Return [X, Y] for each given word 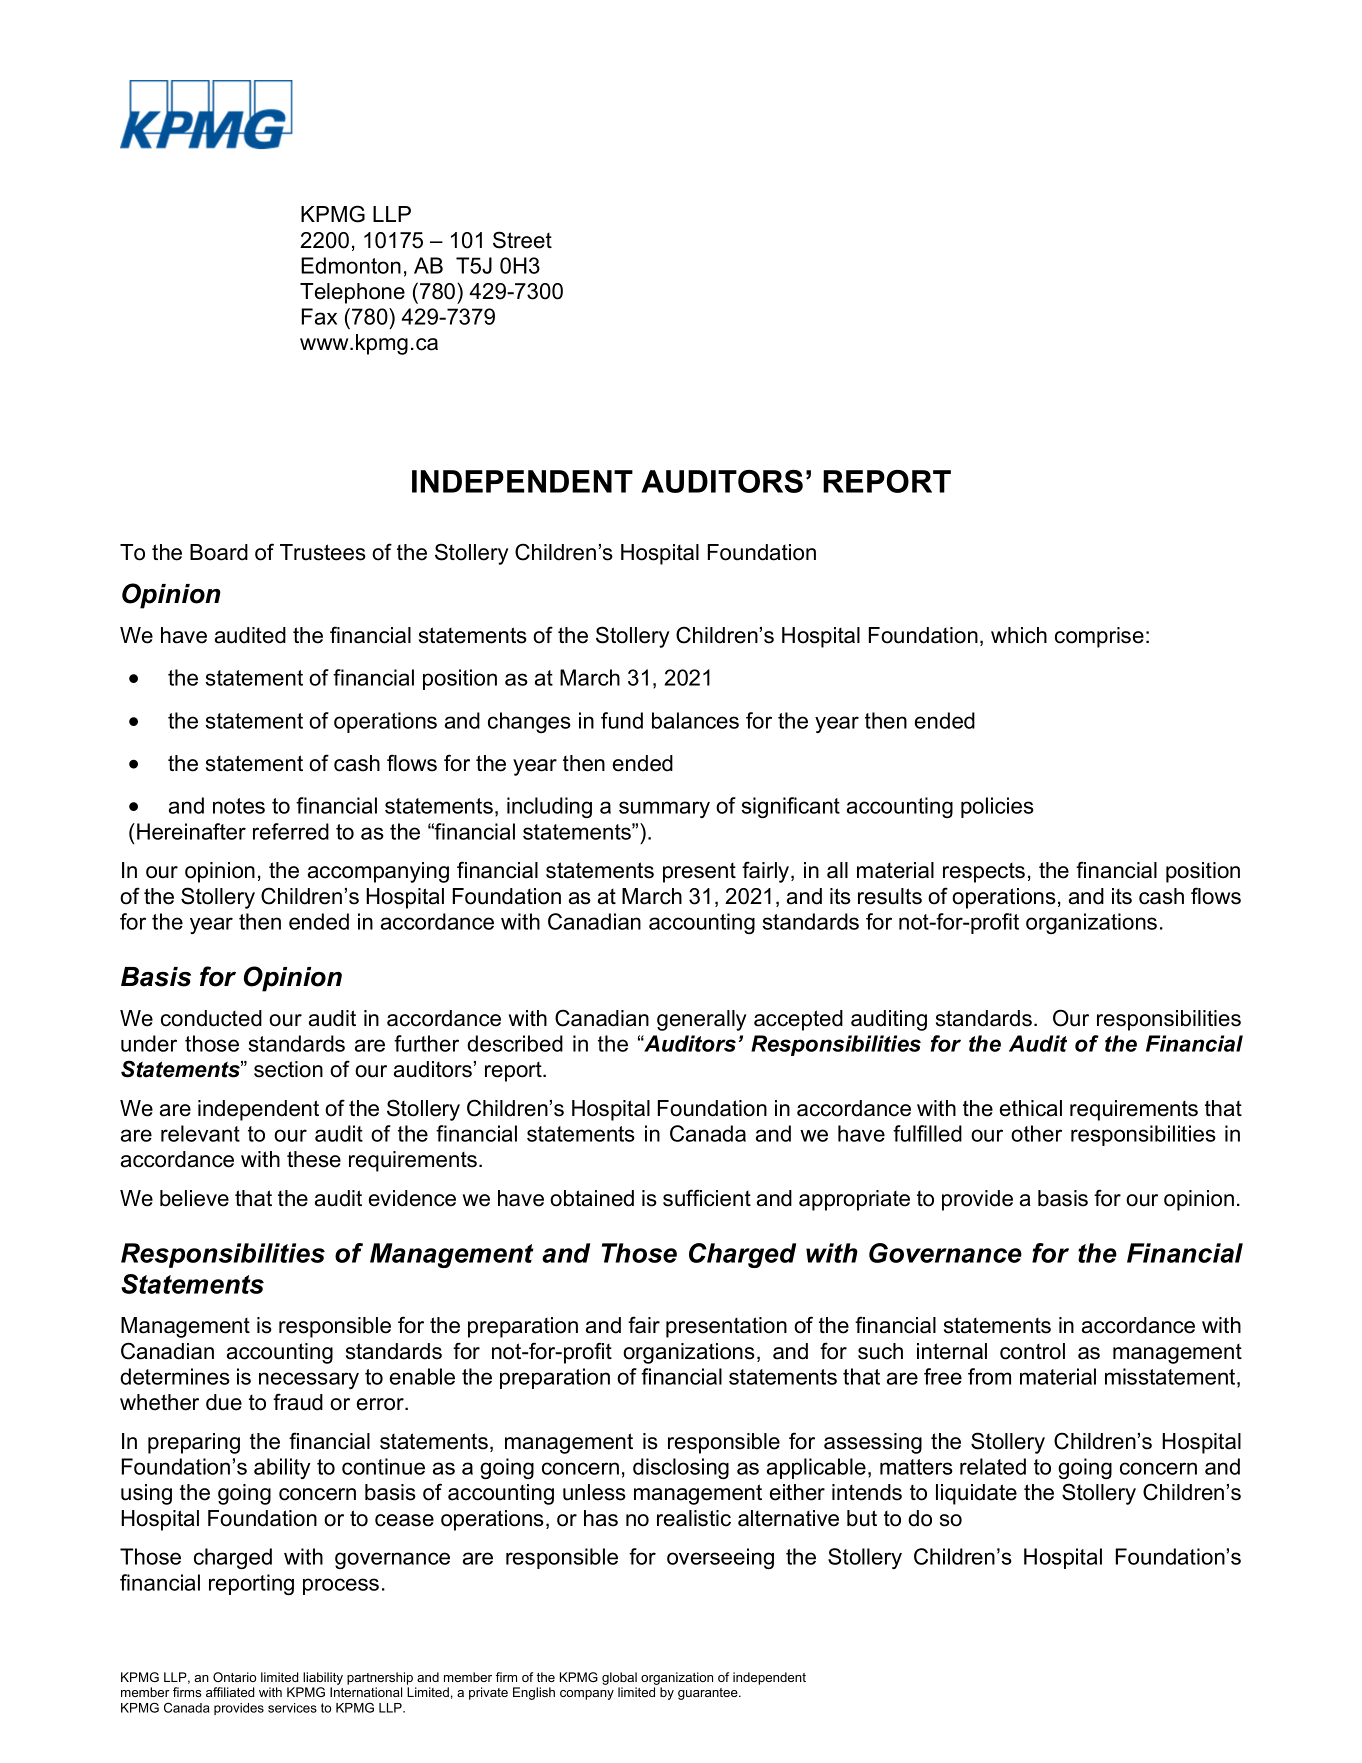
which [1019, 635]
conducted [211, 1018]
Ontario [234, 1677]
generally [701, 1020]
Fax [319, 316]
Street [522, 240]
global [619, 1678]
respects [984, 873]
